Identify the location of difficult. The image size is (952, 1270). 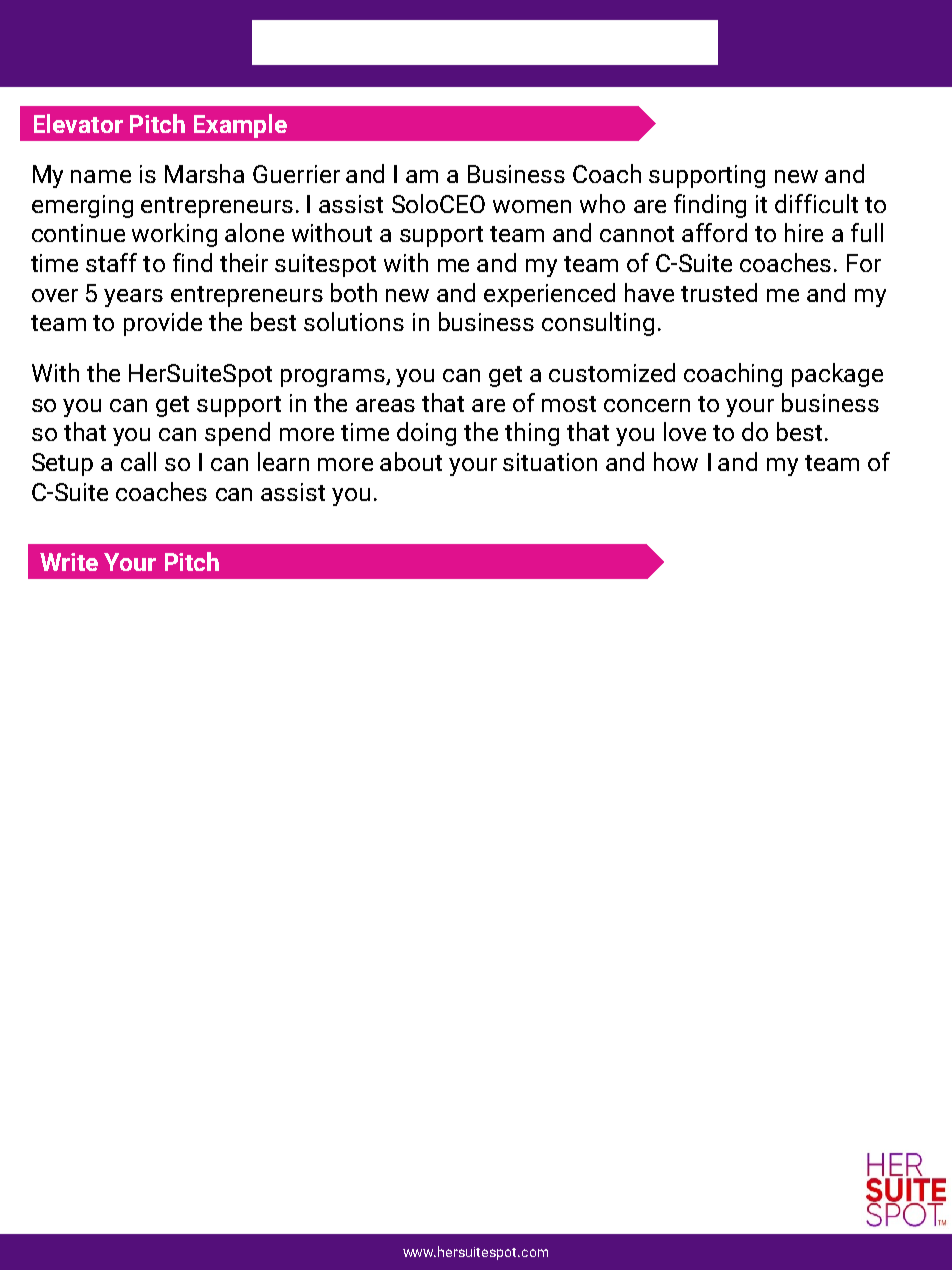
(816, 203).
